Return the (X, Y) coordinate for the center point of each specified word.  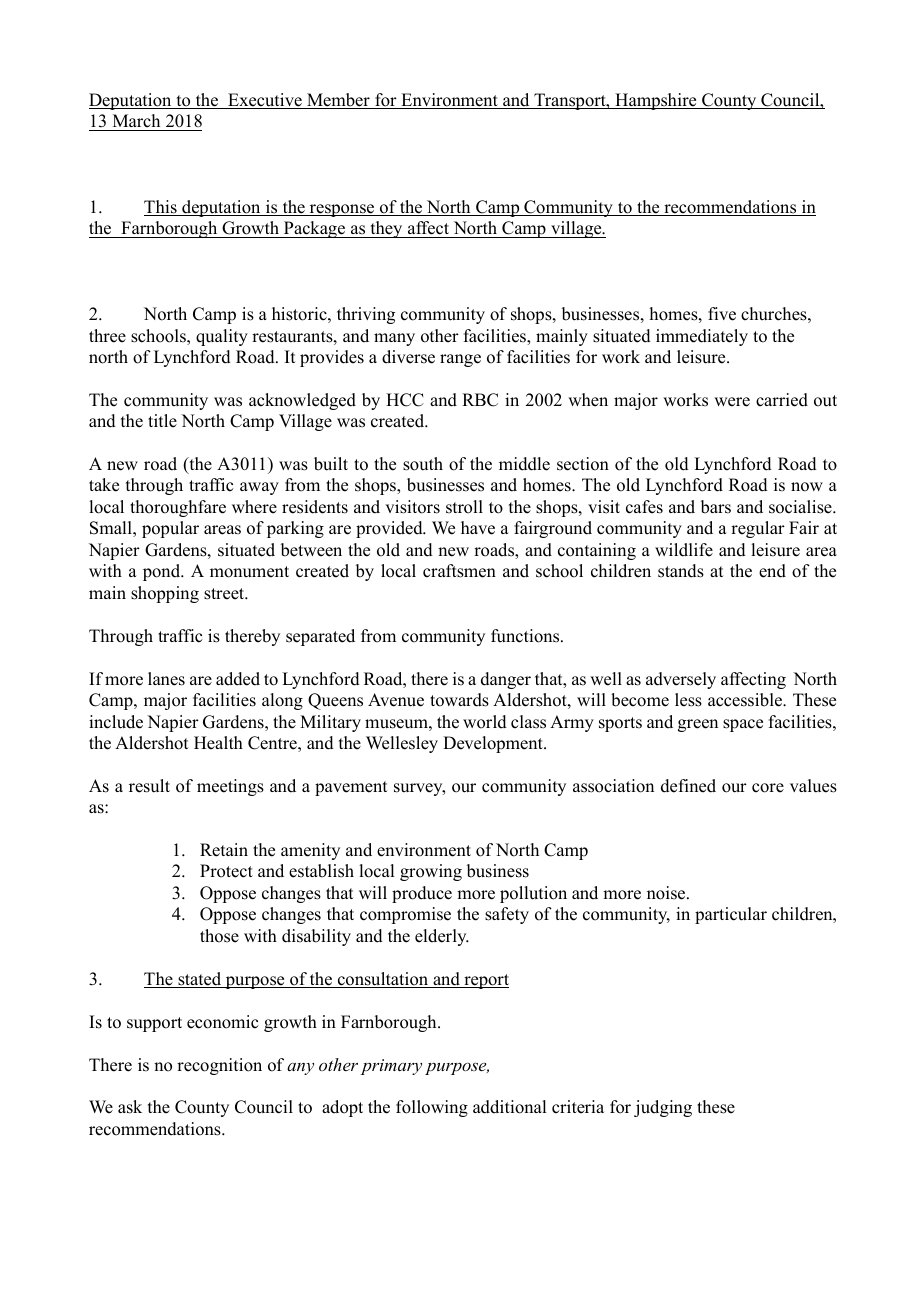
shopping (165, 594)
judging (663, 1108)
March (136, 121)
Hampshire (656, 101)
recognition (219, 1066)
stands (681, 571)
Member (338, 101)
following (432, 1108)
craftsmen (459, 571)
